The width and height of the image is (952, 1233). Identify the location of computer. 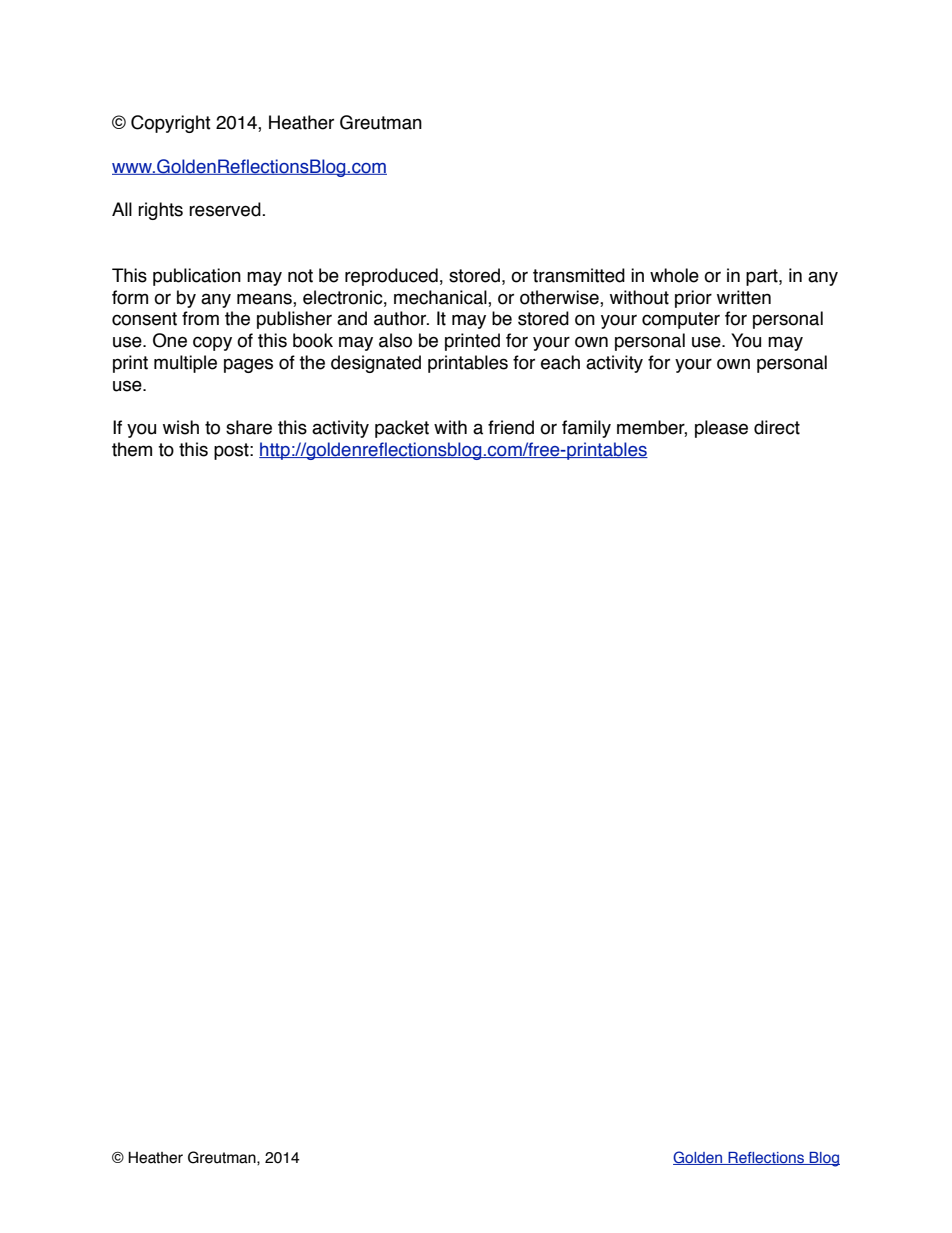
(681, 320).
